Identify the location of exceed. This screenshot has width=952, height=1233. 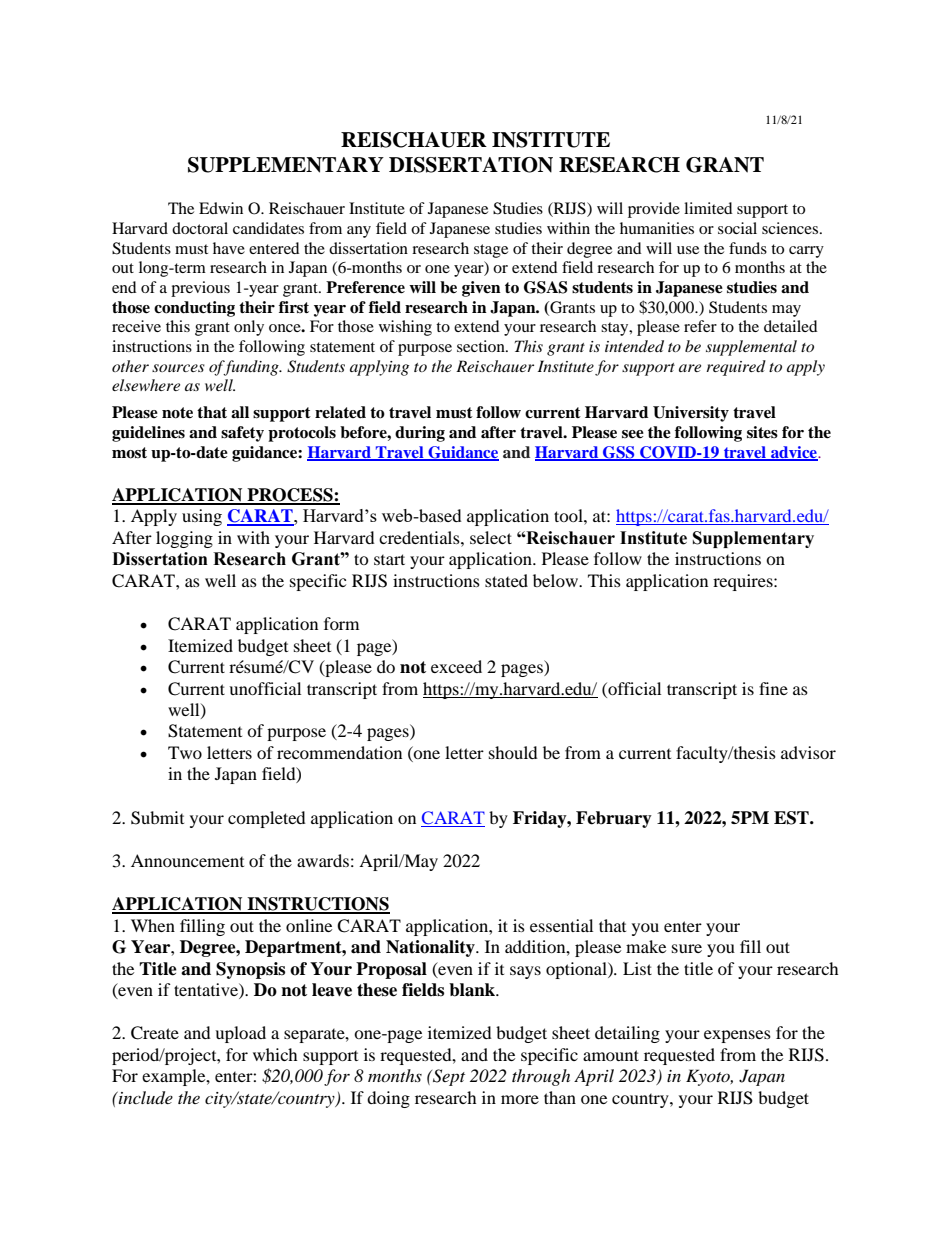
(456, 666).
